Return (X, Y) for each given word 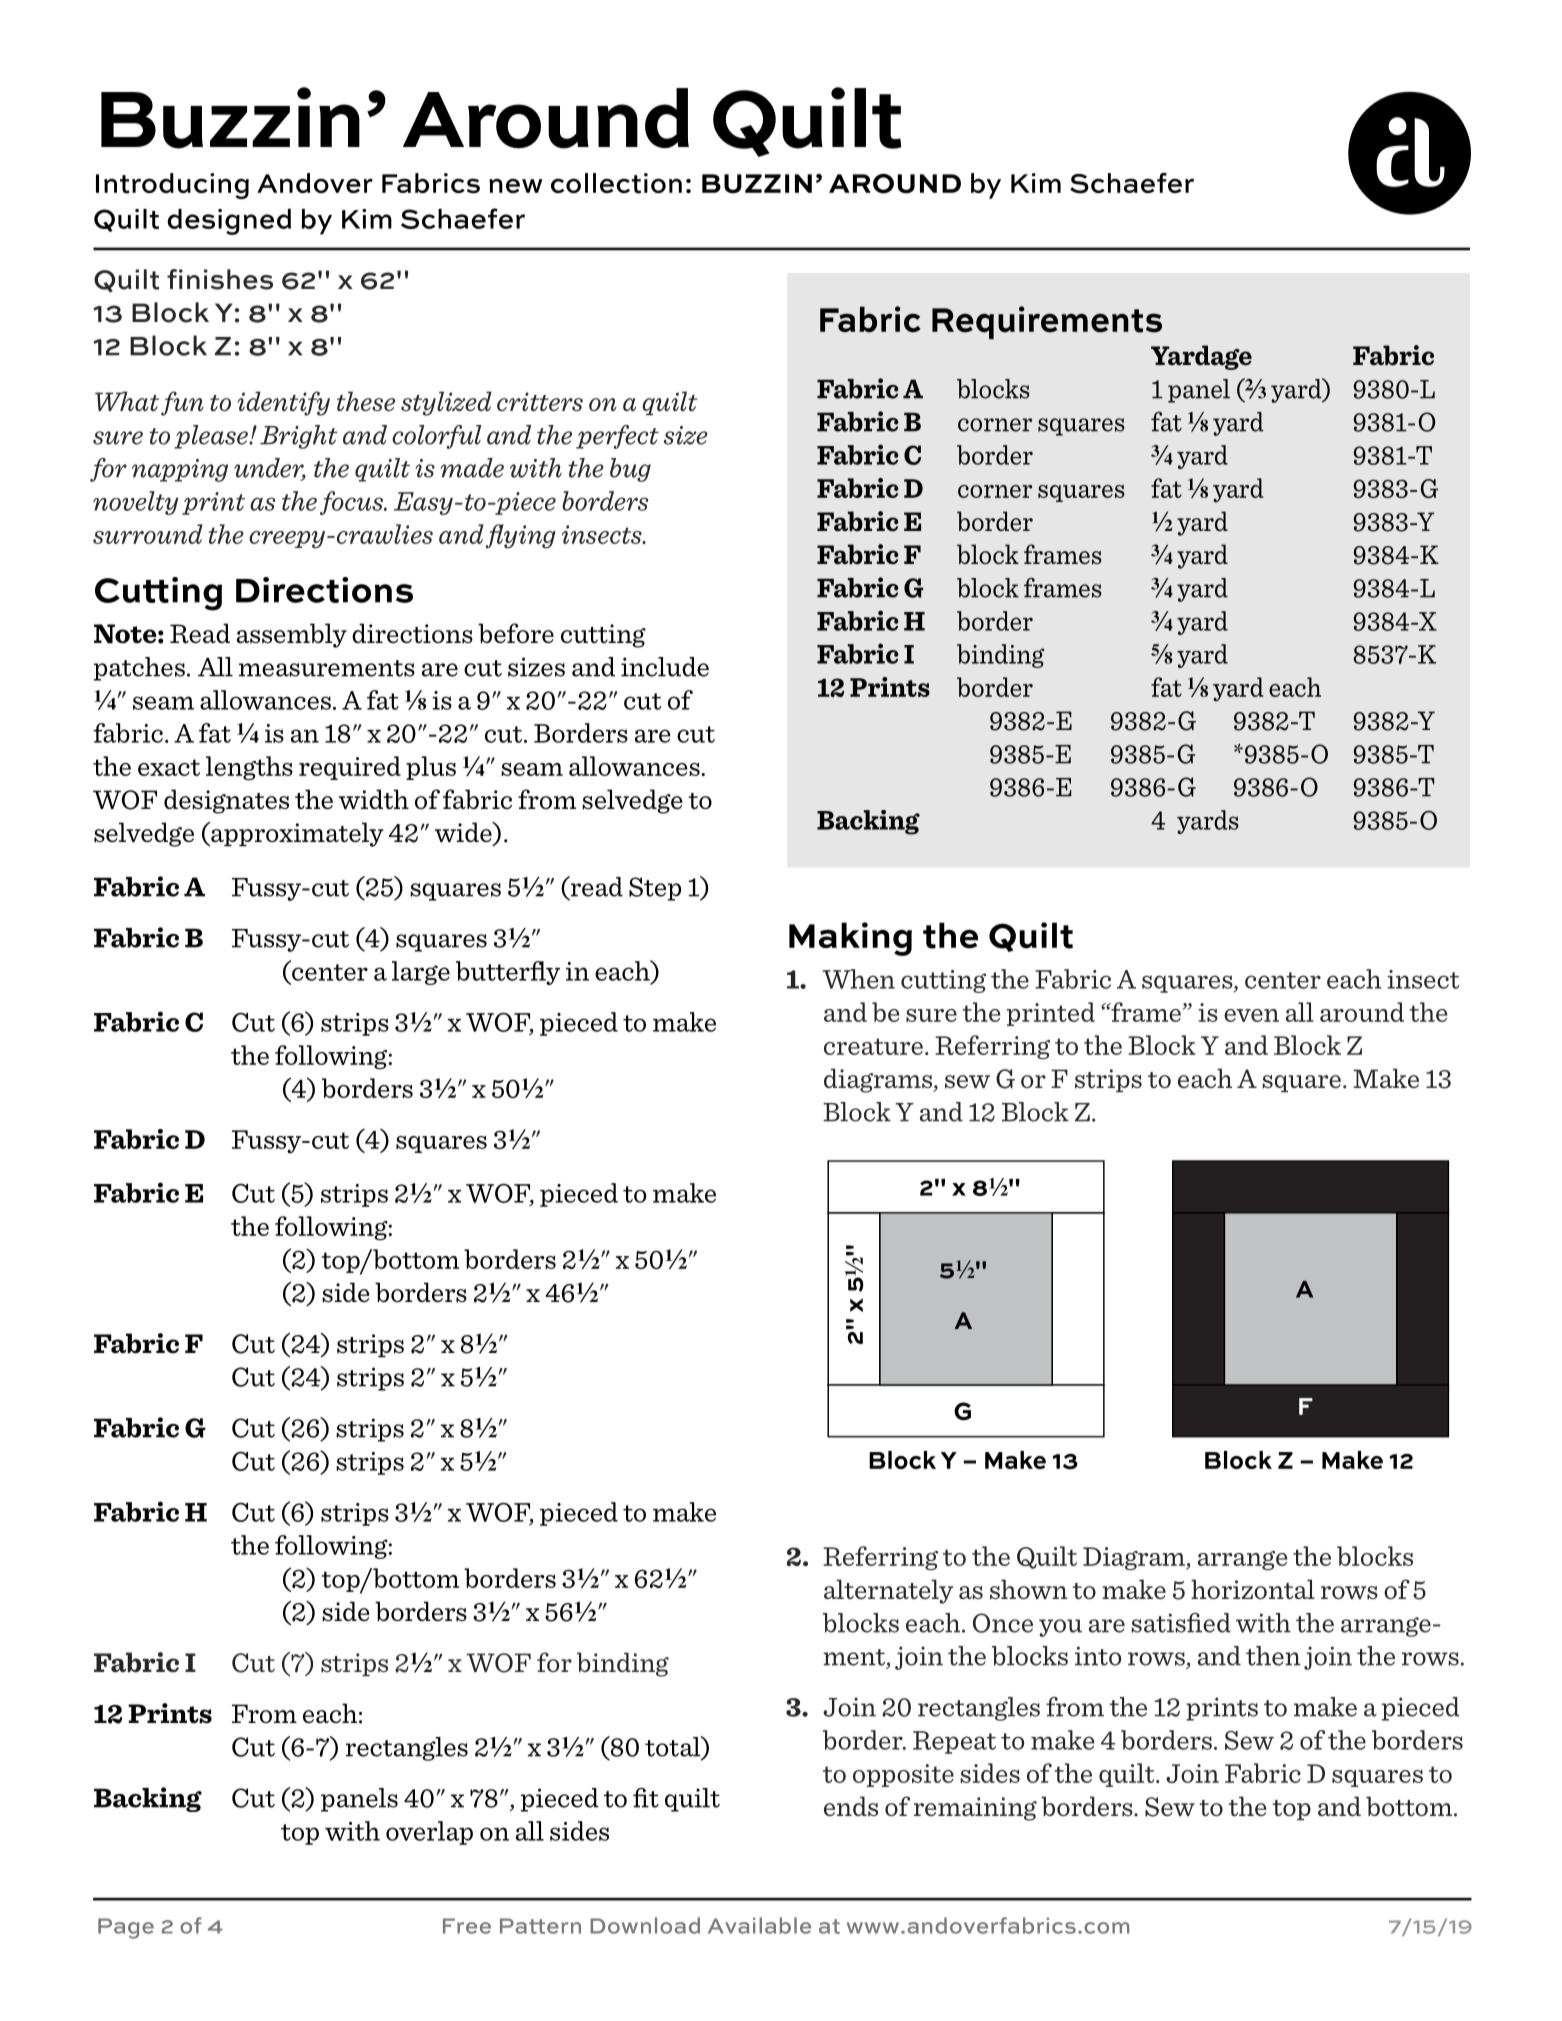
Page (126, 1928)
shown (1029, 1589)
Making (850, 939)
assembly (292, 635)
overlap (429, 1833)
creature (873, 1046)
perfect (617, 437)
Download (645, 1925)
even (1251, 1015)
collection (616, 183)
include (665, 667)
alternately (888, 1591)
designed (229, 222)
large (421, 973)
